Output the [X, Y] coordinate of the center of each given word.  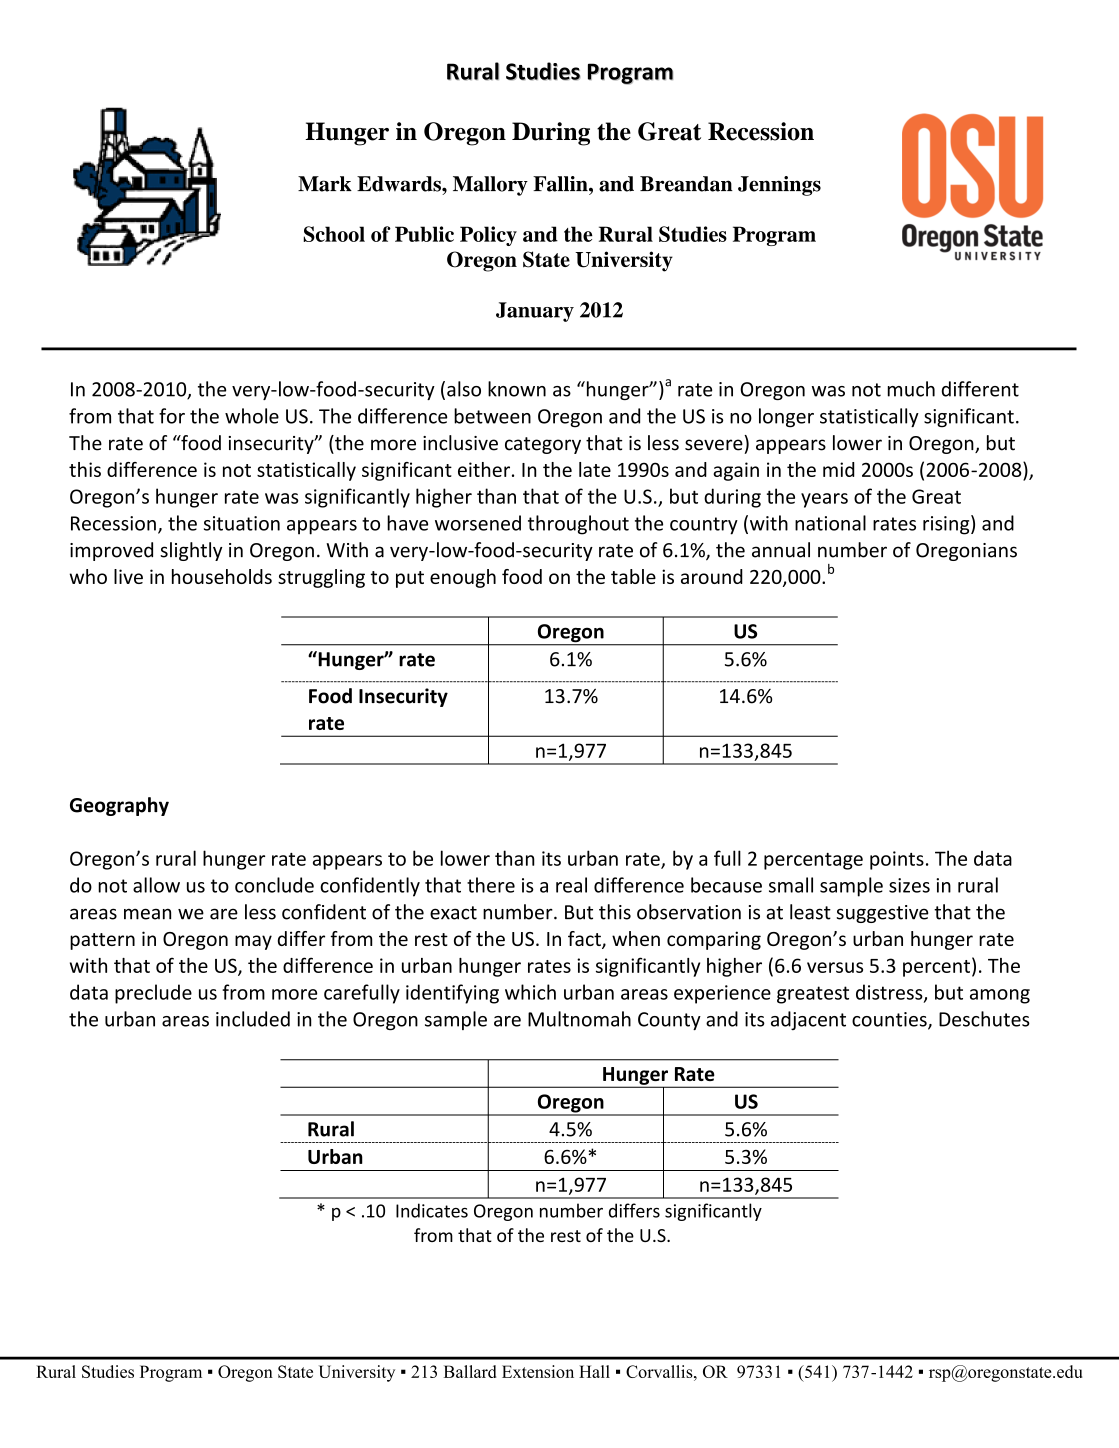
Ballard [470, 1371]
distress [890, 993]
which [530, 992]
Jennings [779, 186]
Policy [488, 236]
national [830, 523]
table [633, 576]
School [334, 234]
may [253, 942]
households [222, 576]
